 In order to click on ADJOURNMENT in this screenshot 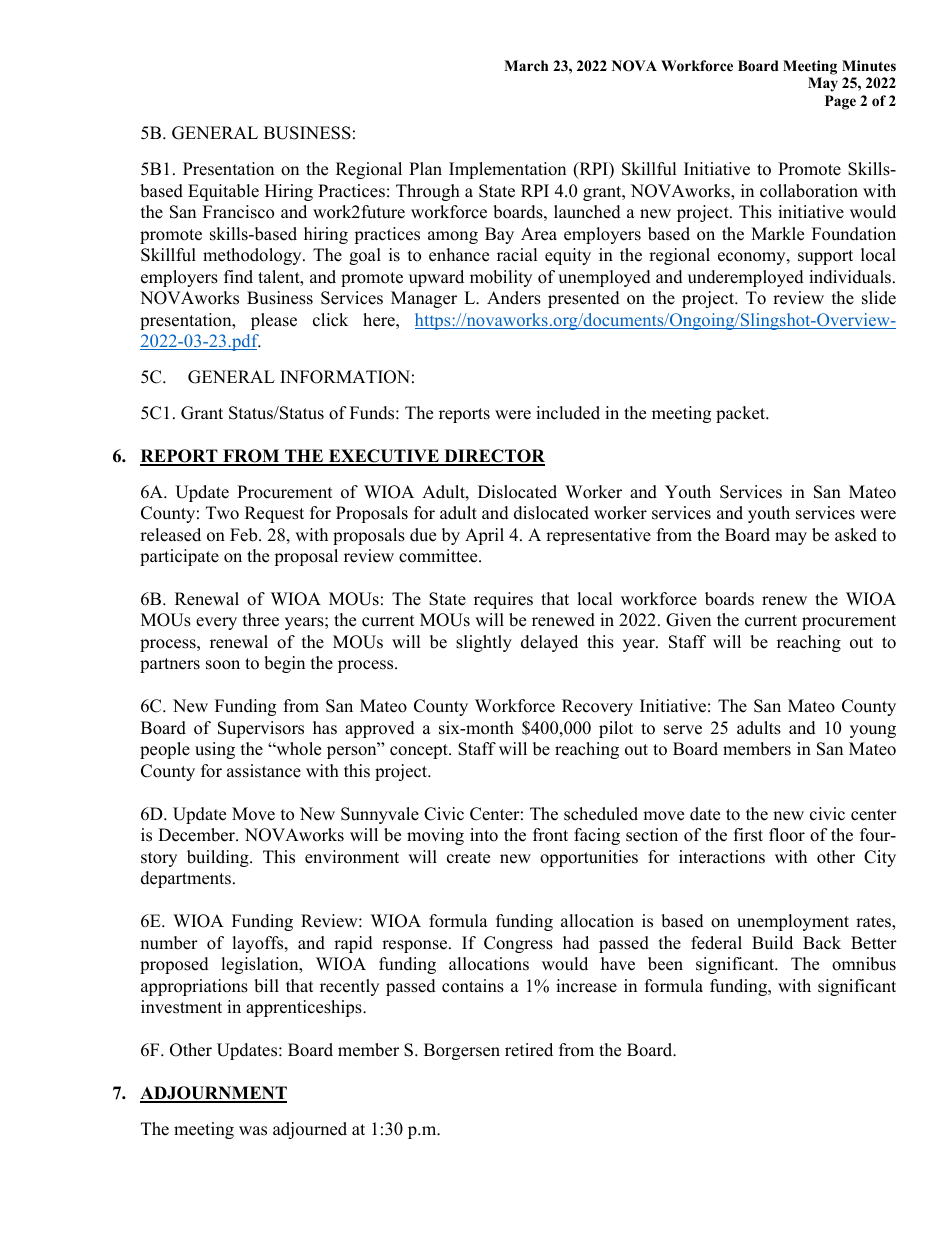, I will do `click(213, 1094)`.
